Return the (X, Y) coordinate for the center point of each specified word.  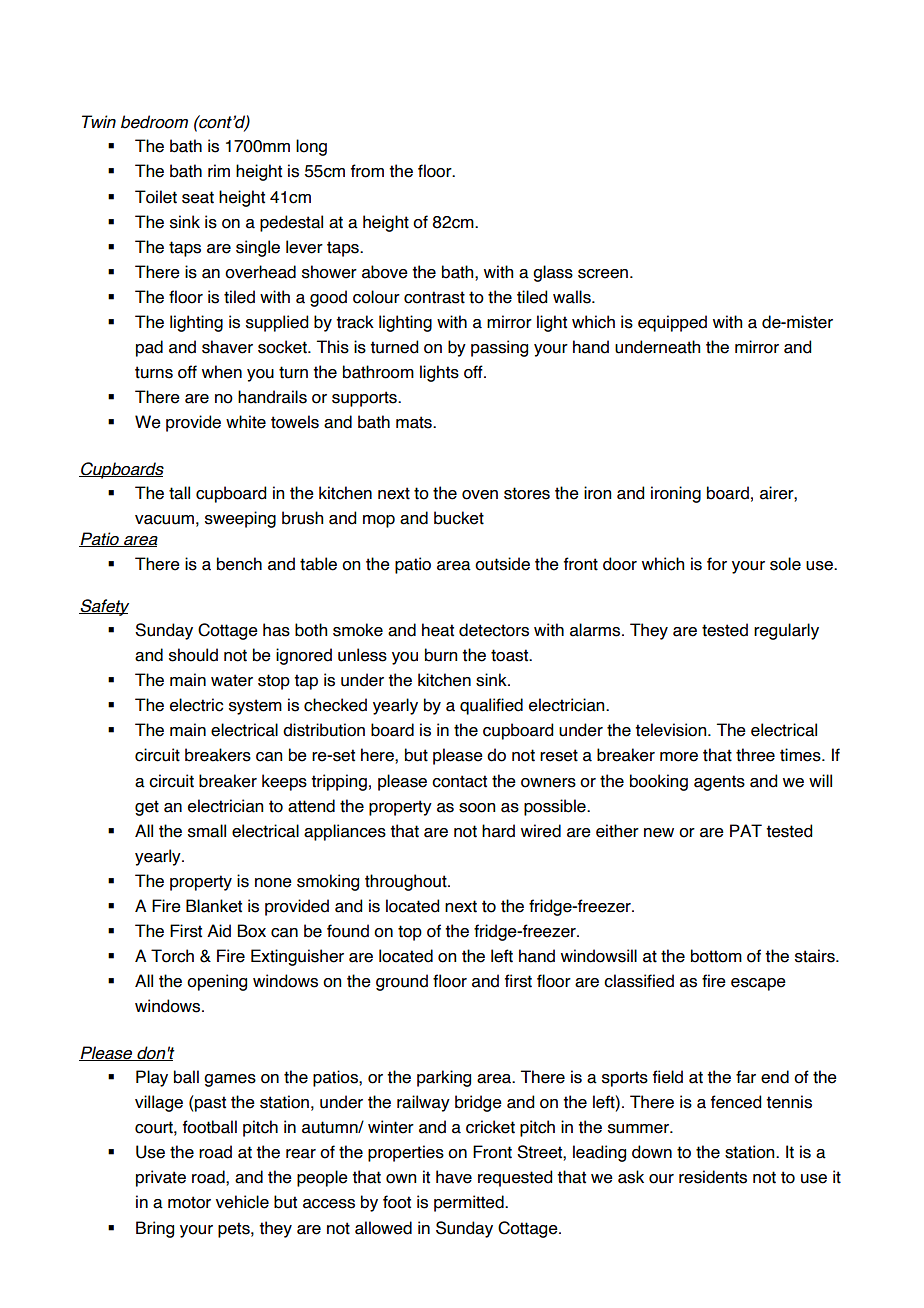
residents (713, 1177)
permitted (470, 1203)
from (367, 171)
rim (219, 170)
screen (603, 274)
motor (189, 1202)
